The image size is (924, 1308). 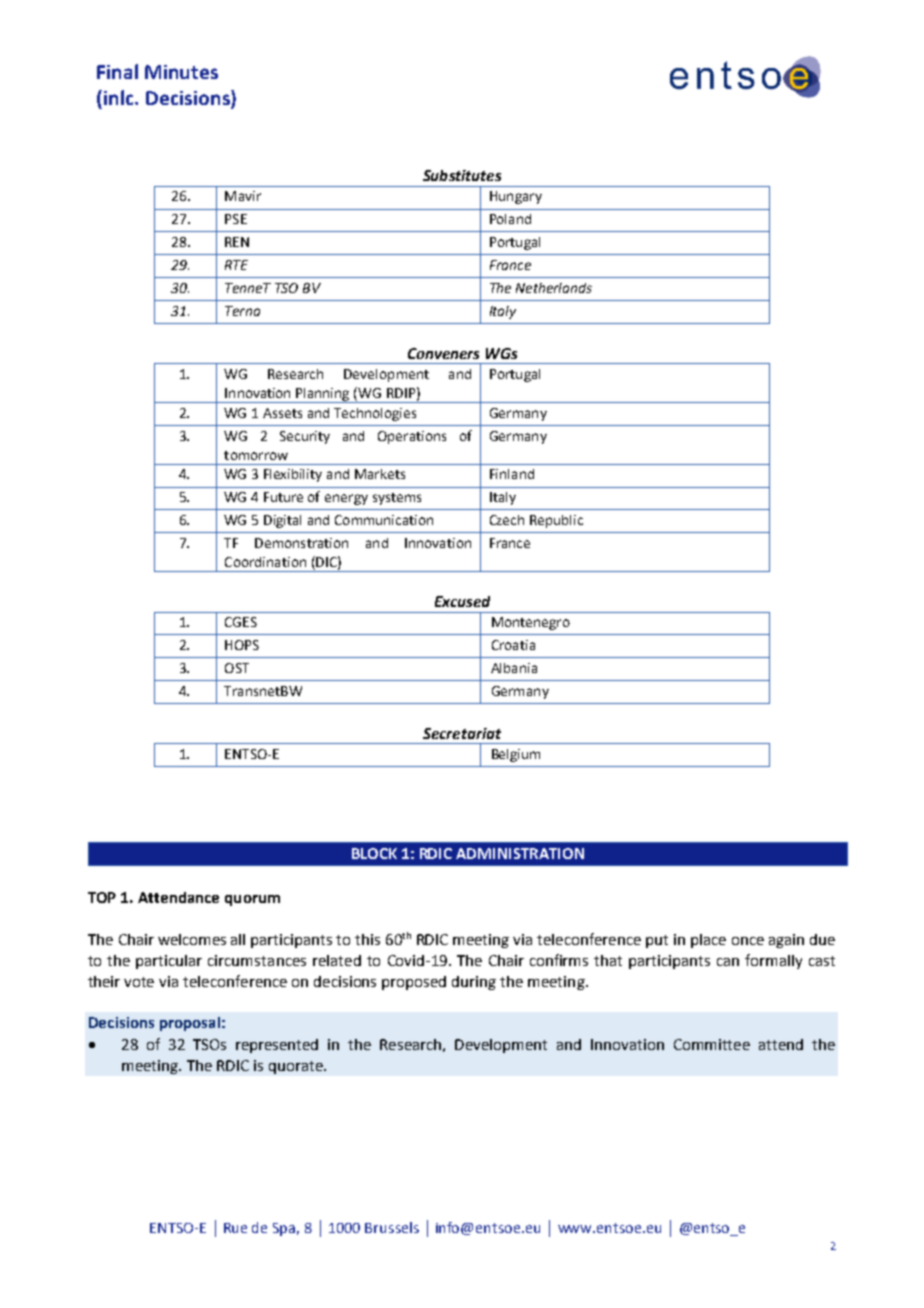 I want to click on Hungary, so click(x=516, y=197).
